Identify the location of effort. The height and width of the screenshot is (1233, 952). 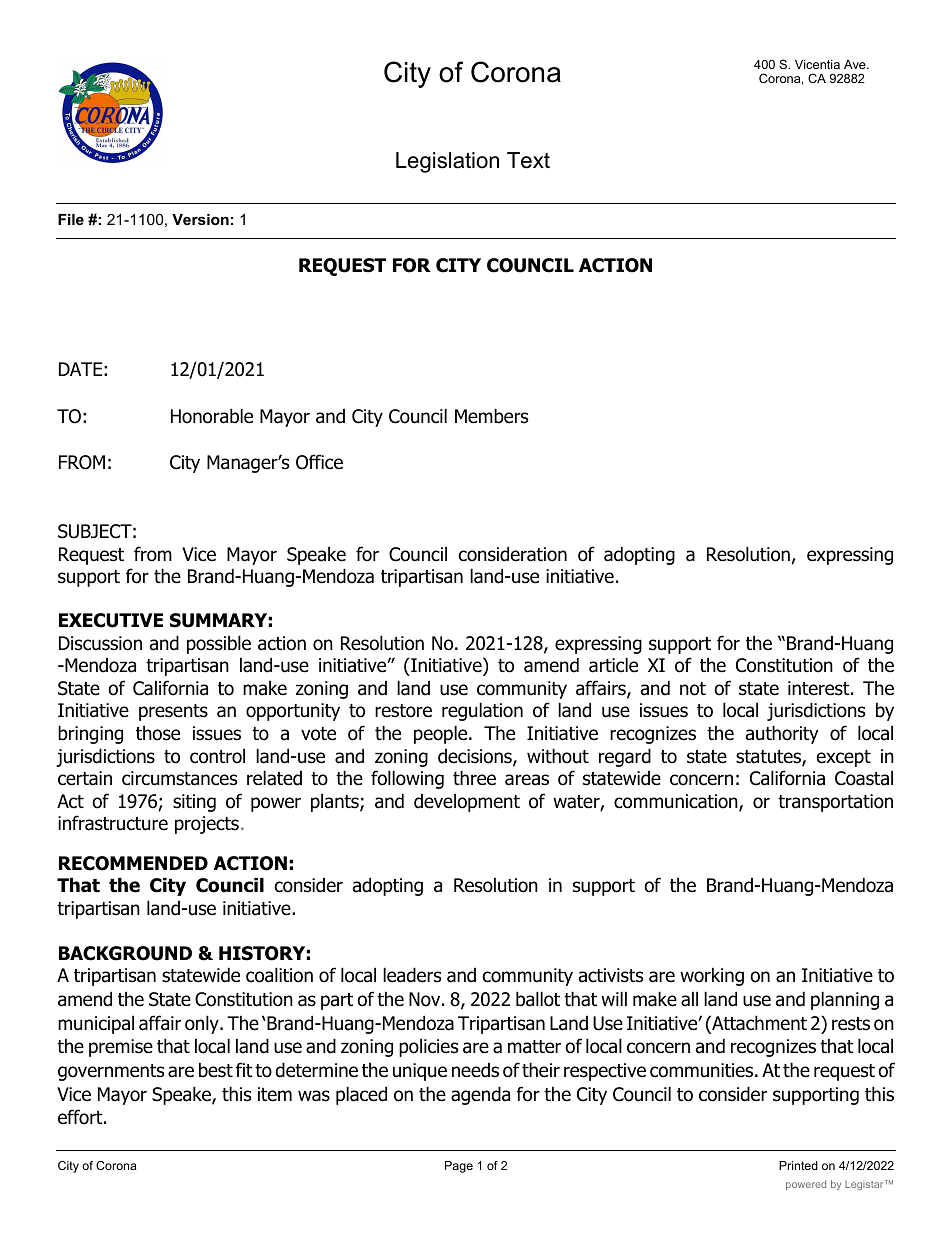
(81, 1117).
